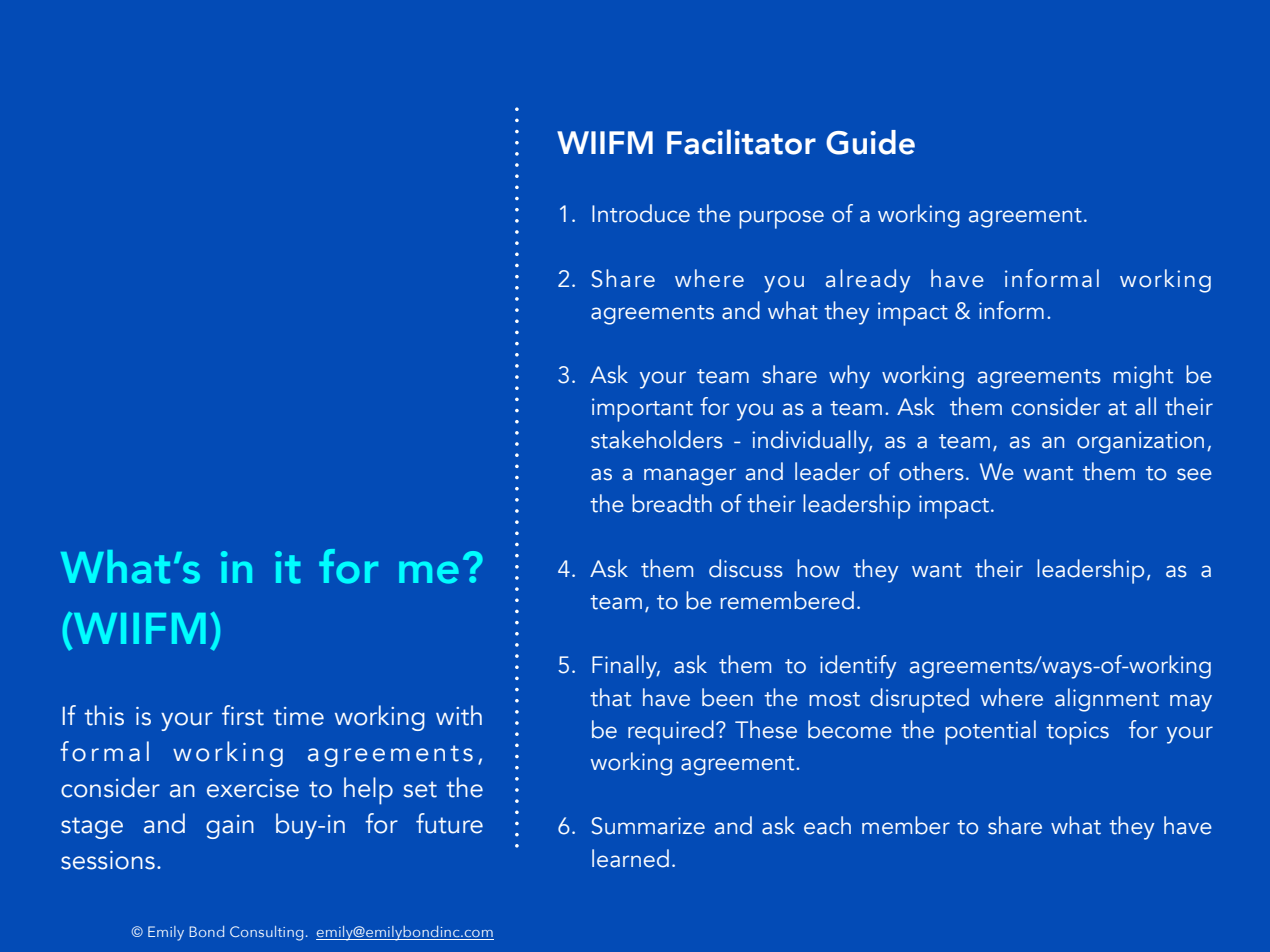  Describe the element at coordinates (266, 933) in the page. I see `Consulting` at that location.
